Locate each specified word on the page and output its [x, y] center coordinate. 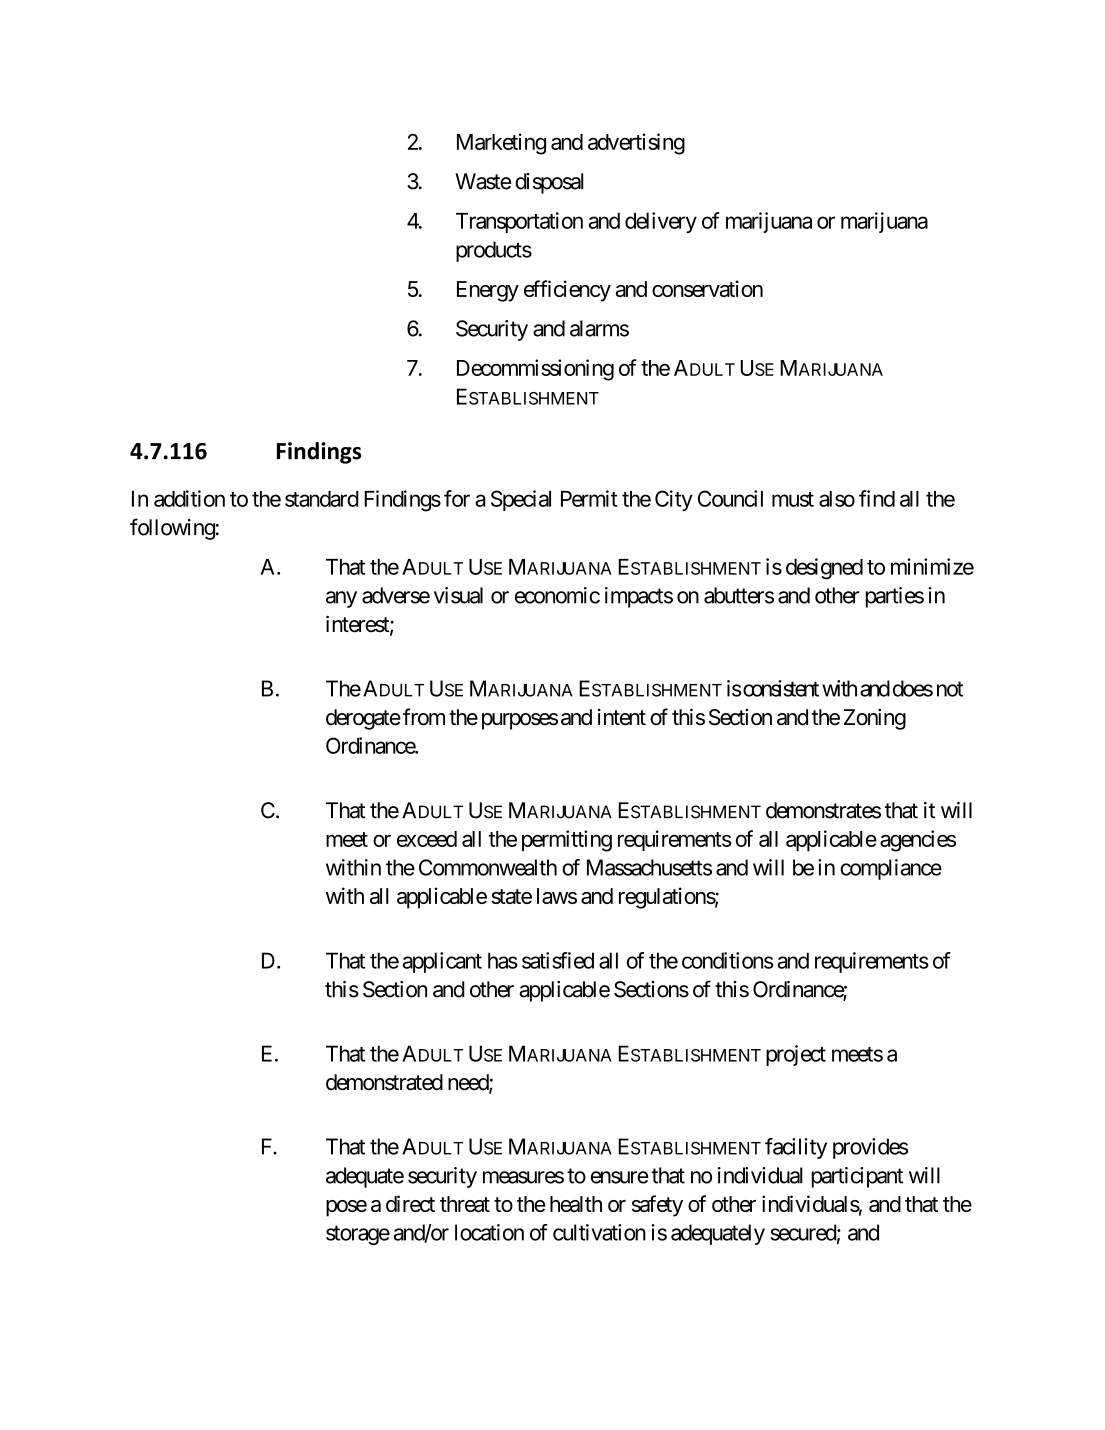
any [341, 599]
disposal [549, 183]
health [576, 1204]
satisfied [558, 960]
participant [857, 1177]
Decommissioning [535, 370]
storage [358, 1235]
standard [322, 499]
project [796, 1055]
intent [622, 717]
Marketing [501, 144]
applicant [442, 962]
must [793, 499]
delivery [661, 222]
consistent [781, 688]
